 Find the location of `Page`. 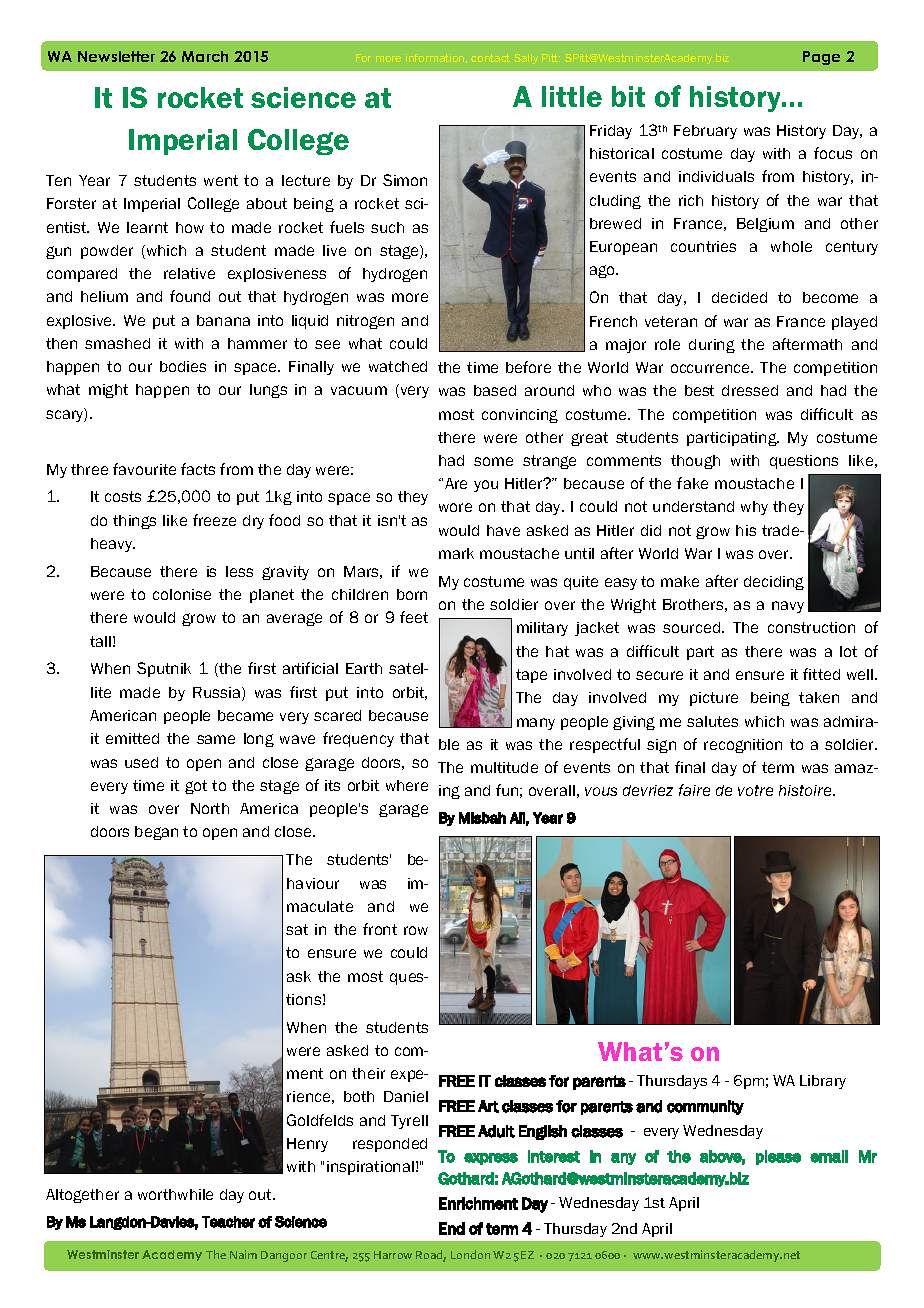

Page is located at coordinates (821, 58).
